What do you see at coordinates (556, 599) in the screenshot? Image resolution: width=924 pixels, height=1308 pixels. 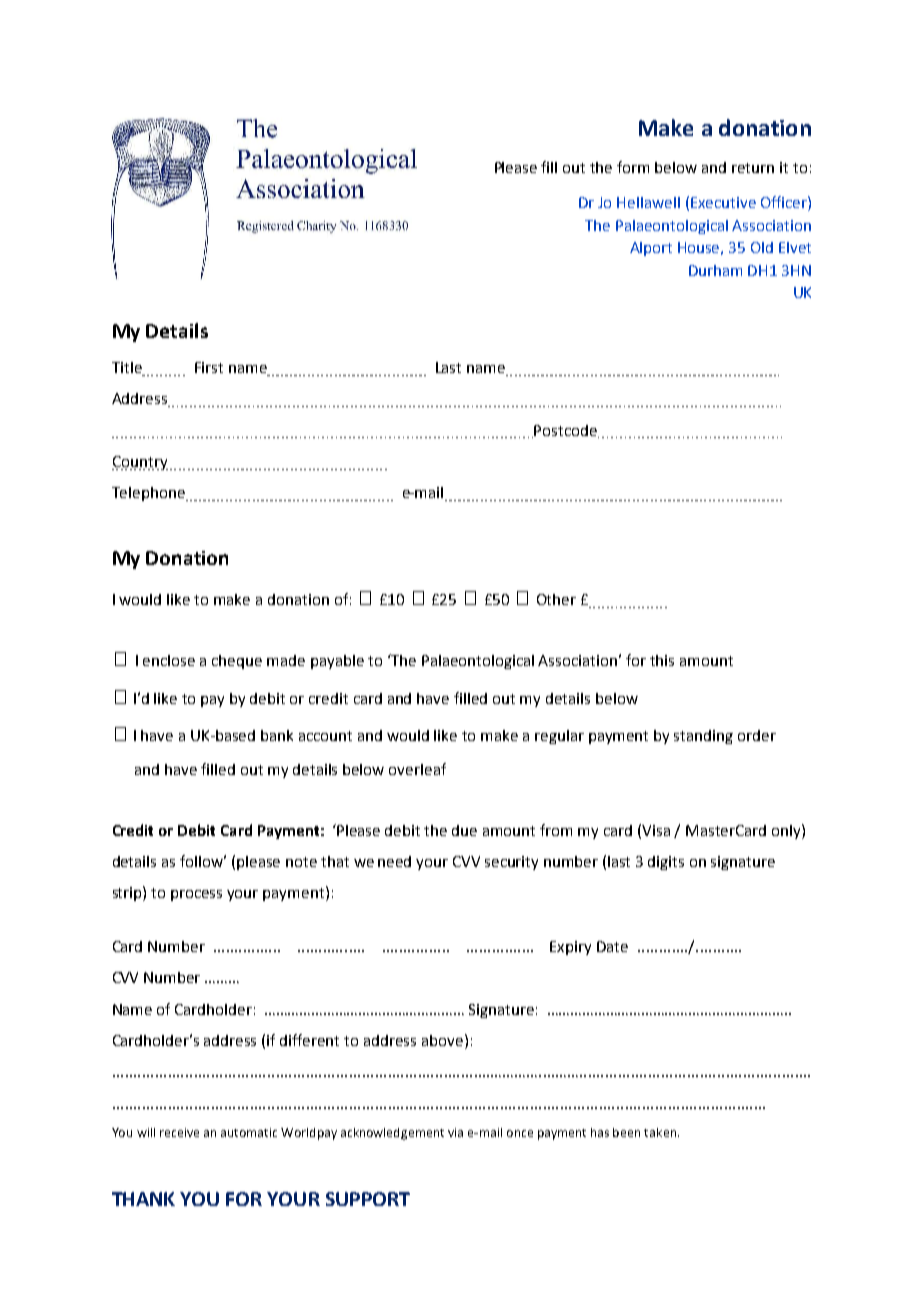 I see `Other` at bounding box center [556, 599].
